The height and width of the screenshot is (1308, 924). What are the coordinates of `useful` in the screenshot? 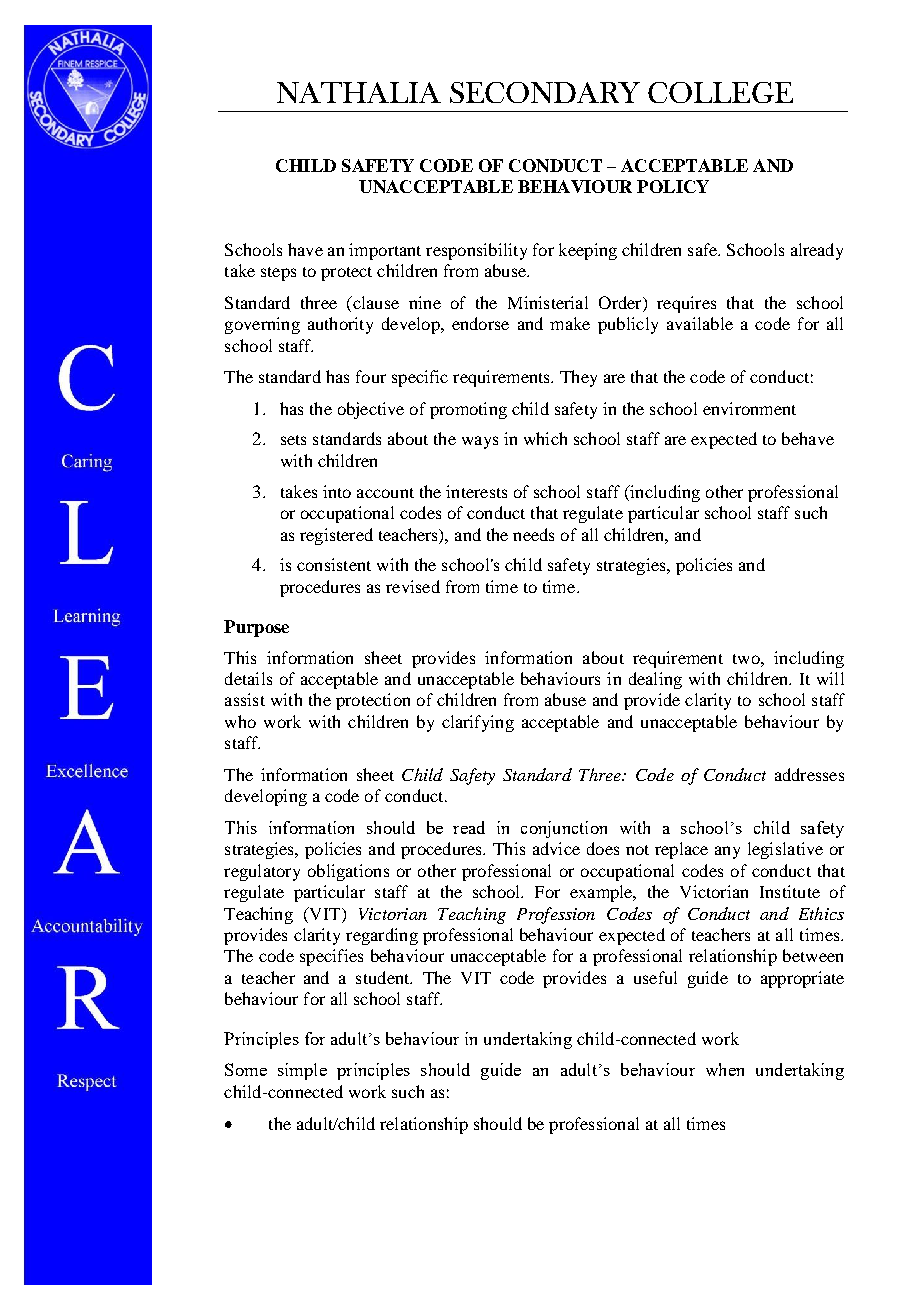 It's located at (655, 977).
